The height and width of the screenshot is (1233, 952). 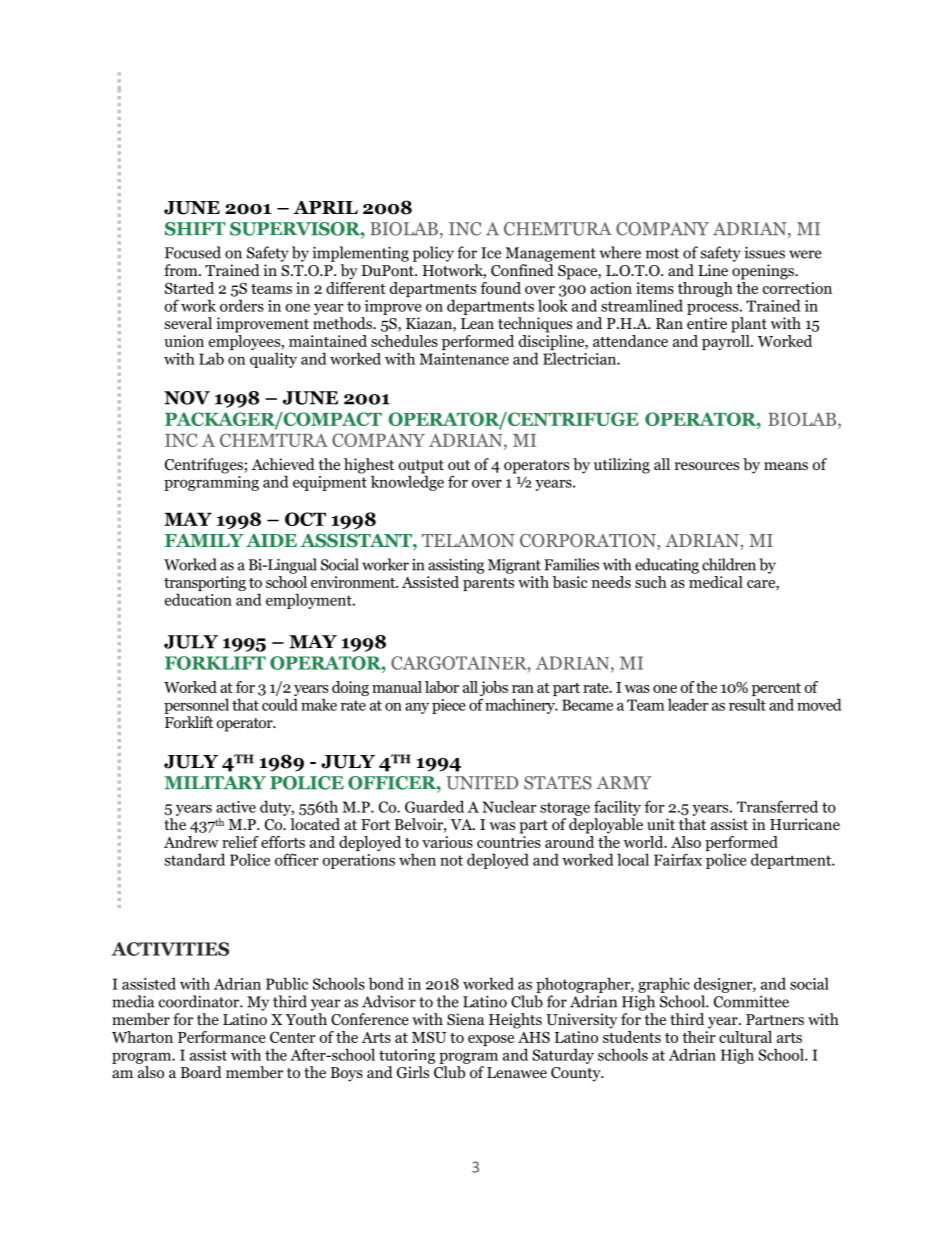 I want to click on SHIFT, so click(x=195, y=229).
